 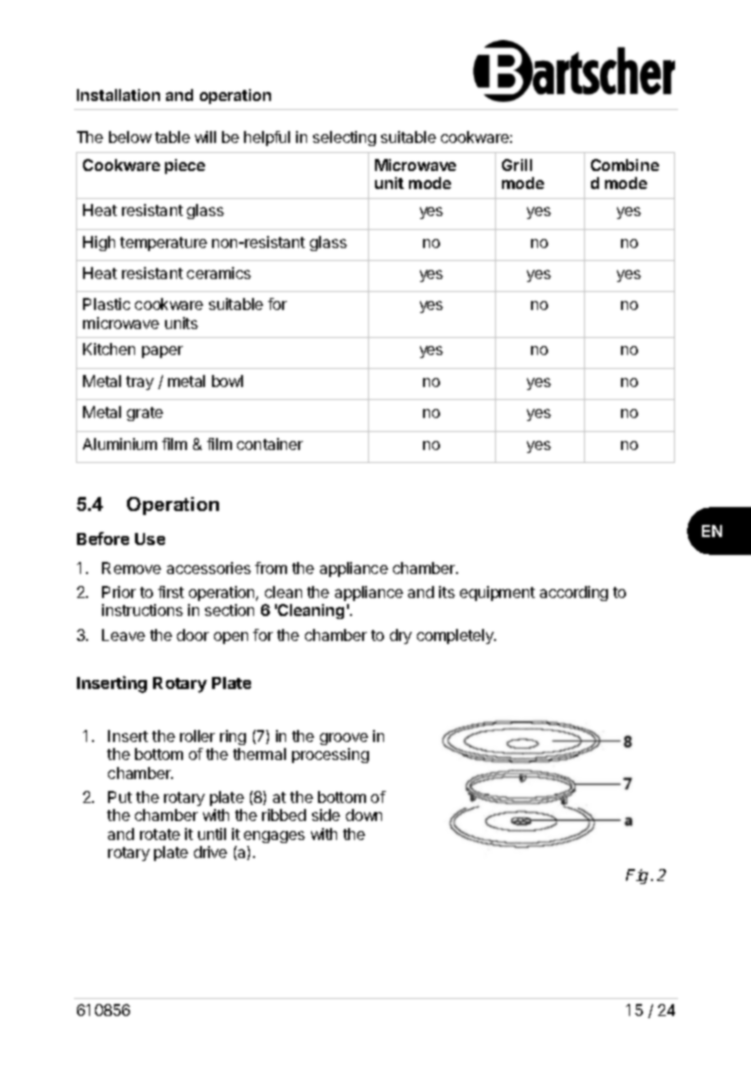 I want to click on dry, so click(x=401, y=636).
